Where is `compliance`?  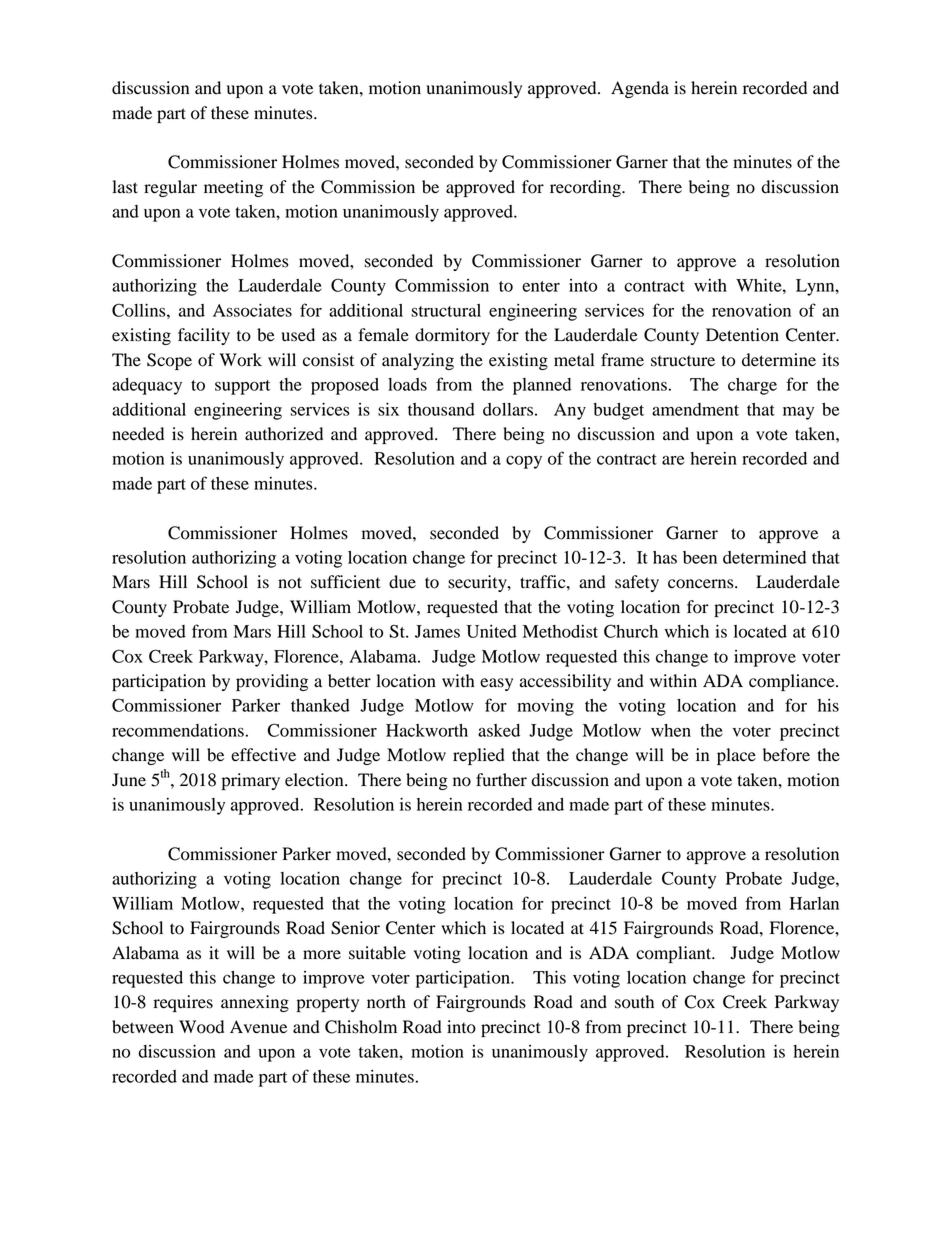 compliance is located at coordinates (793, 682).
